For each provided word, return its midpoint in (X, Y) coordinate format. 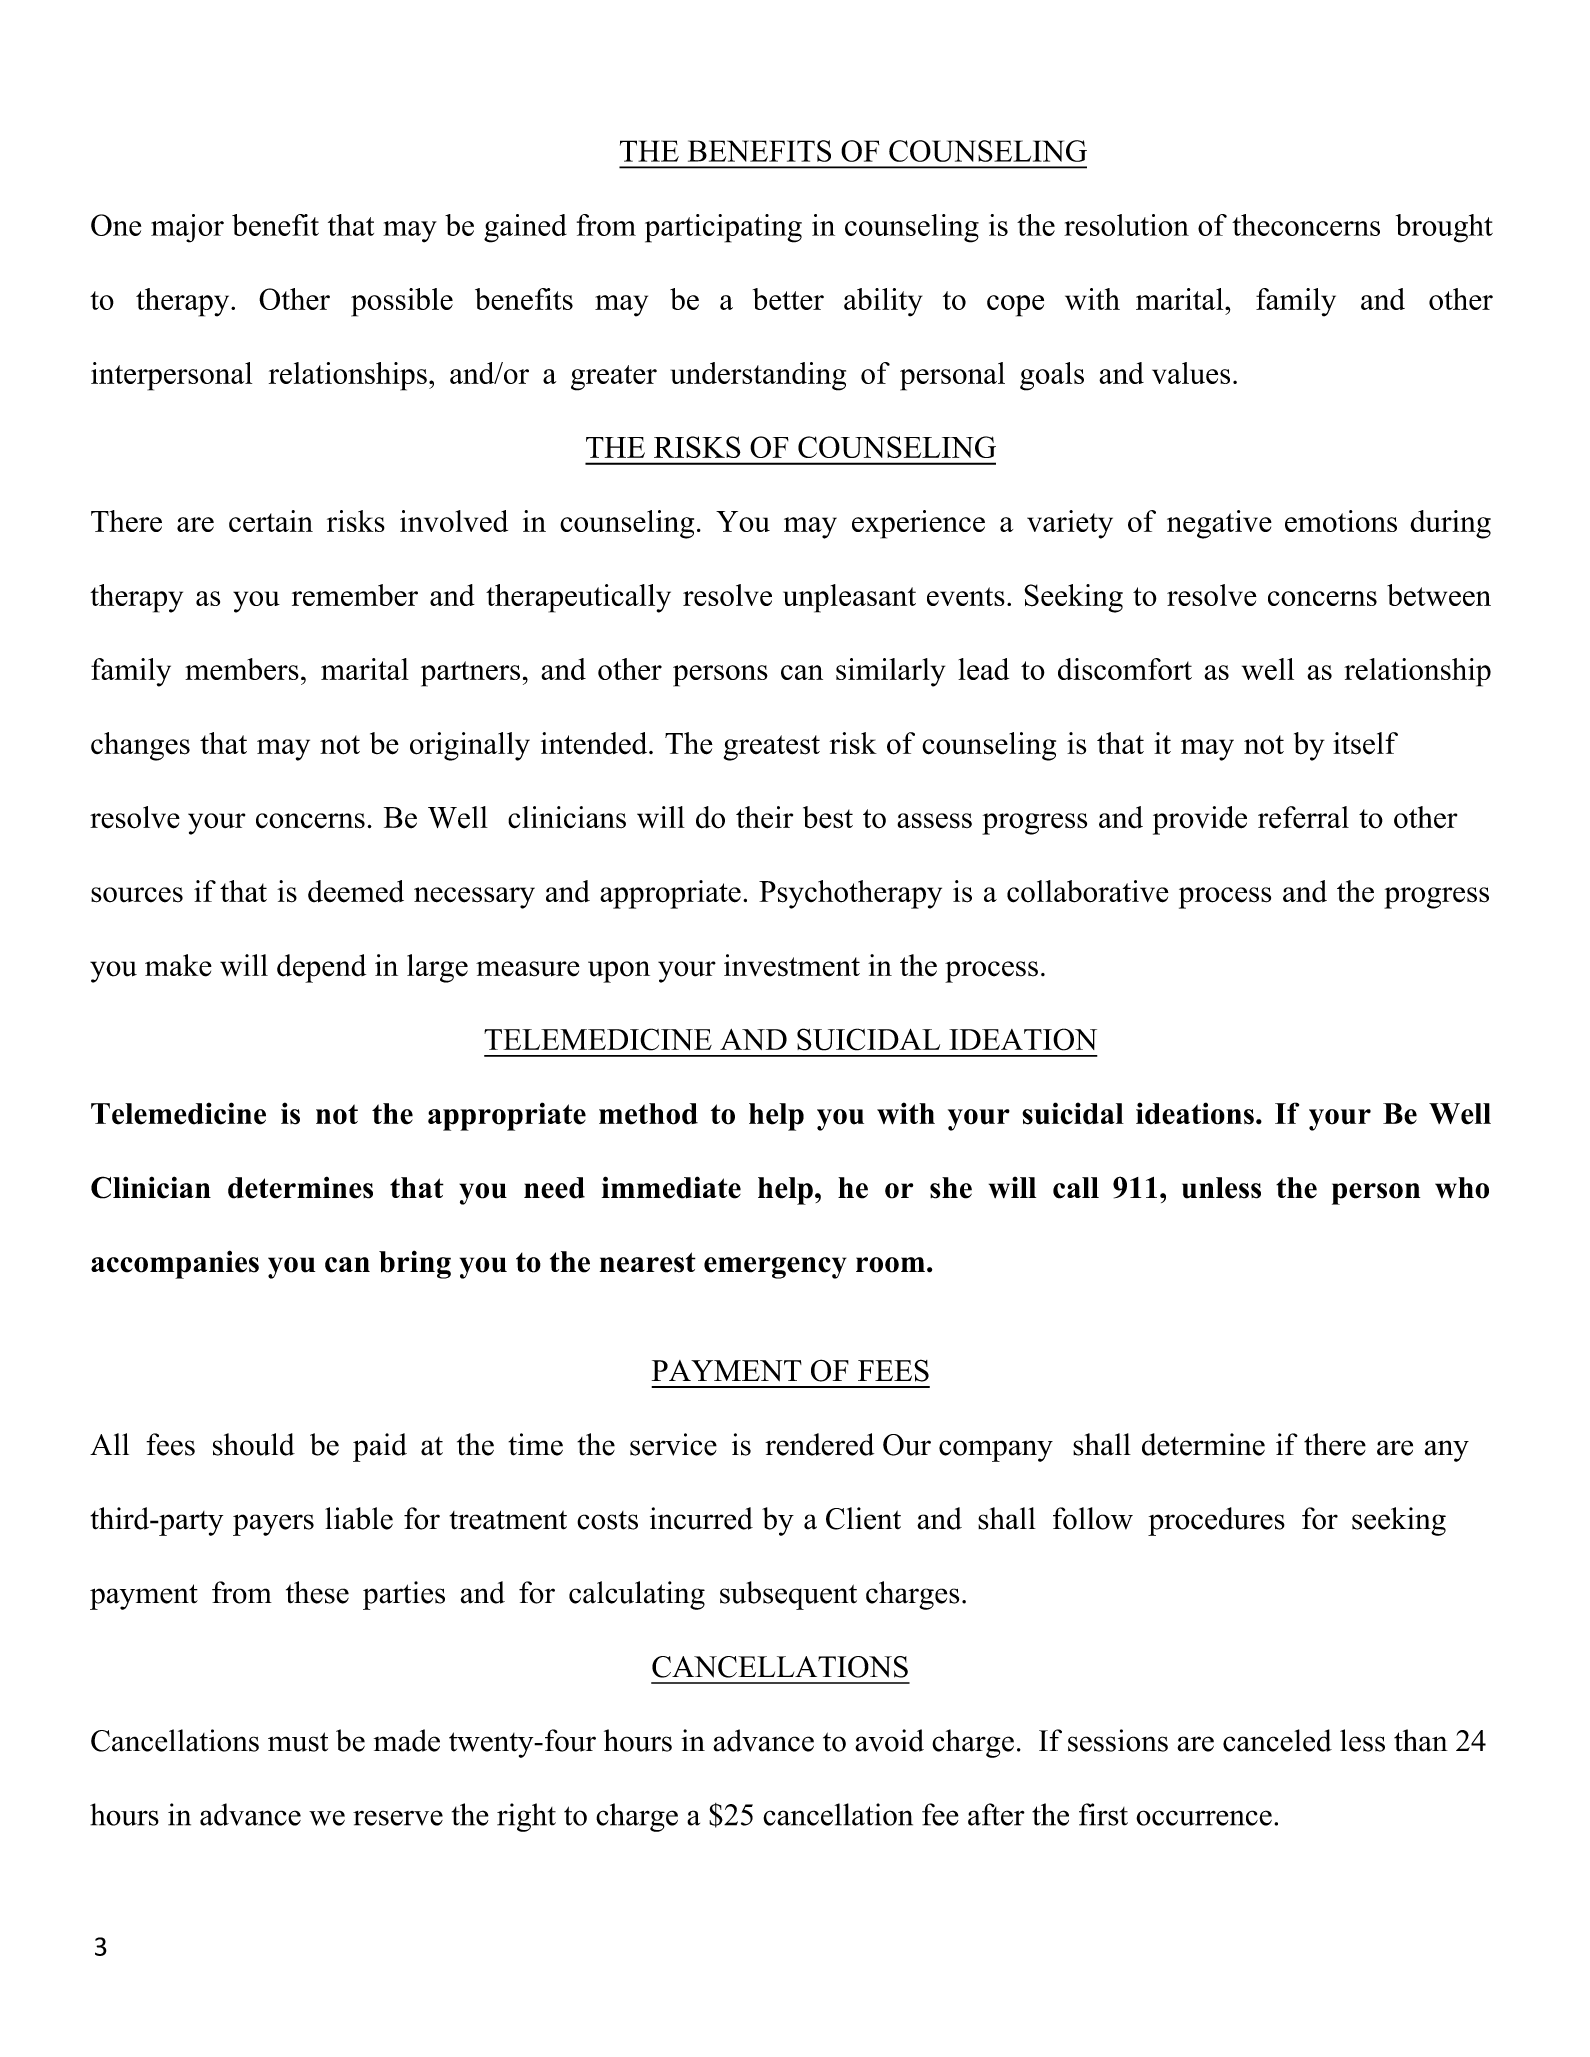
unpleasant (849, 598)
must (298, 1742)
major (187, 228)
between (1439, 595)
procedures (1216, 1521)
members (242, 669)
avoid (889, 1740)
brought (1444, 228)
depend (321, 968)
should (254, 1444)
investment (792, 965)
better (788, 299)
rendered (819, 1444)
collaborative (1088, 891)
